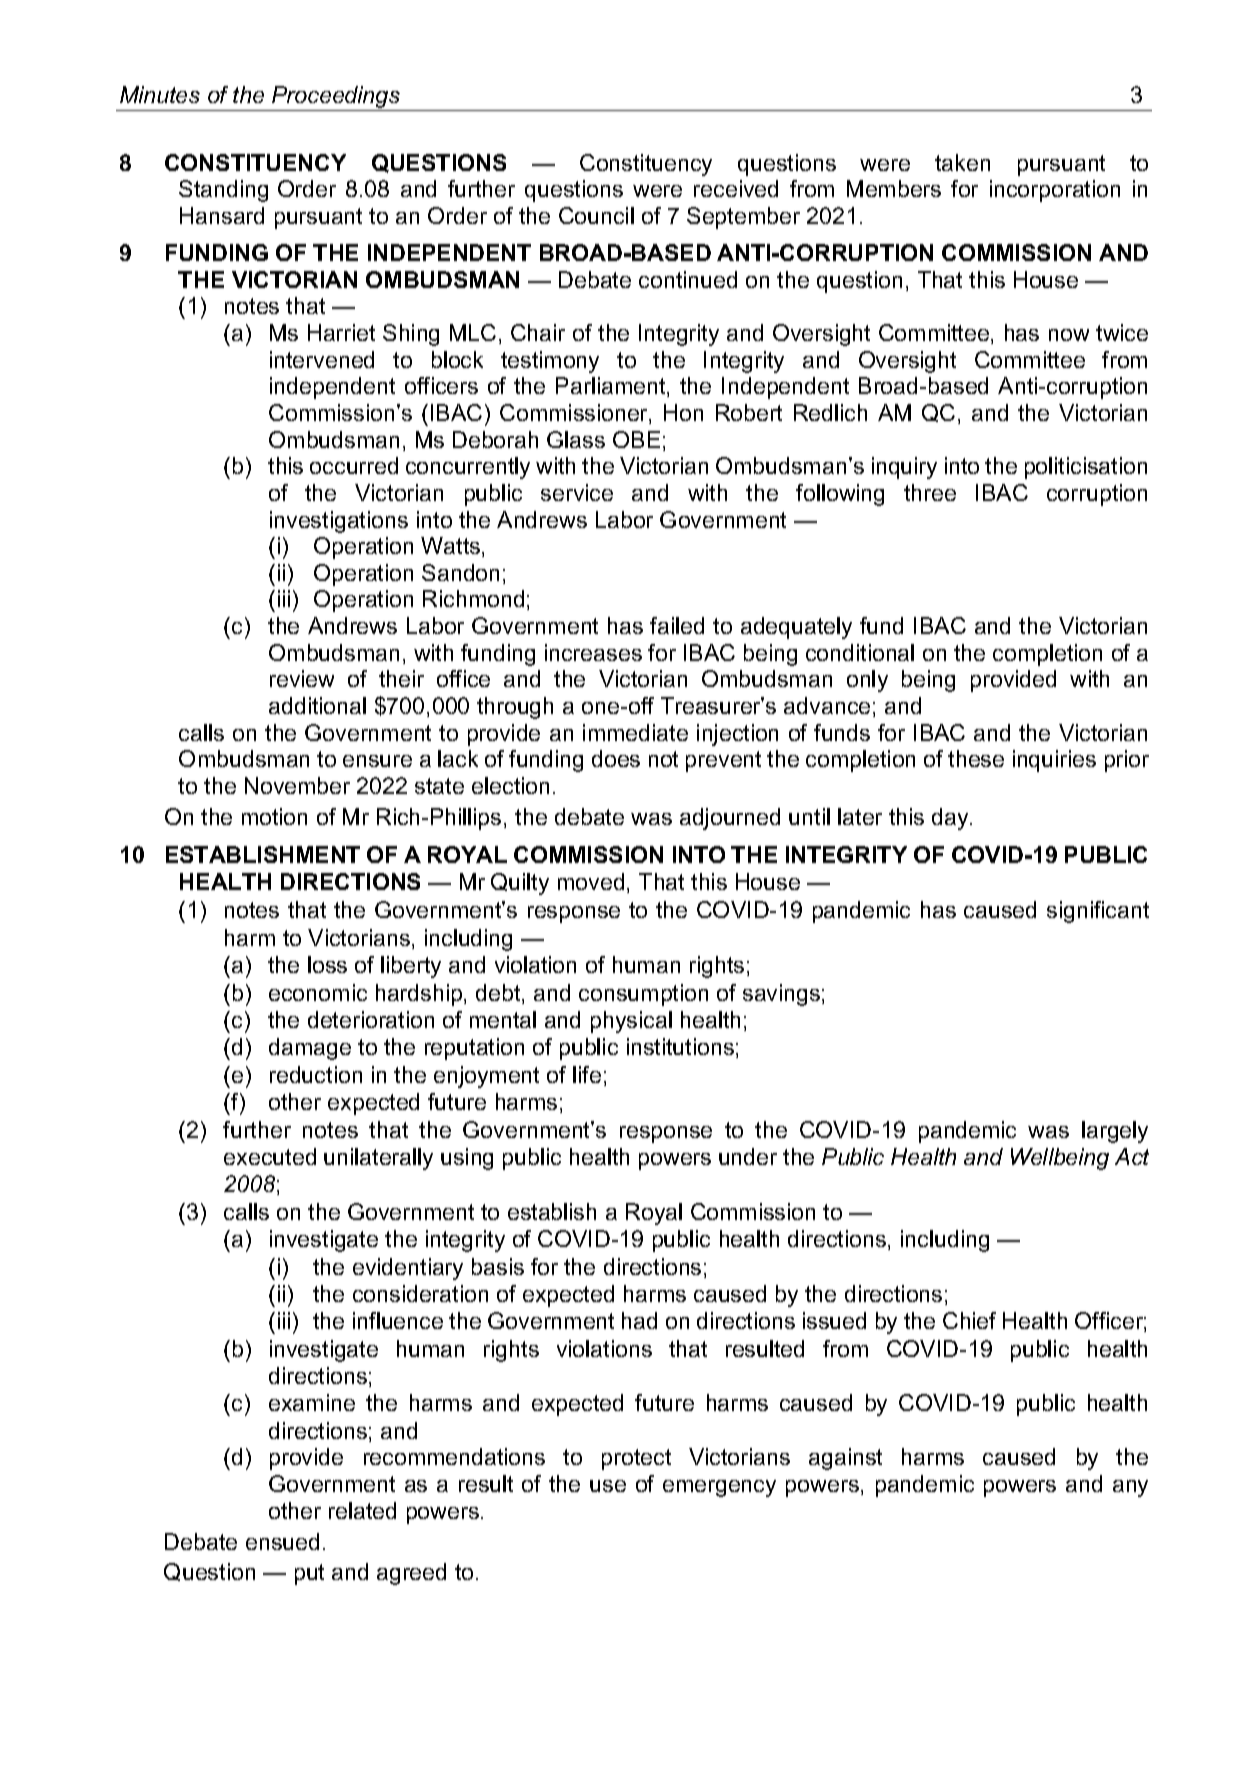  I want to click on motion, so click(274, 816).
